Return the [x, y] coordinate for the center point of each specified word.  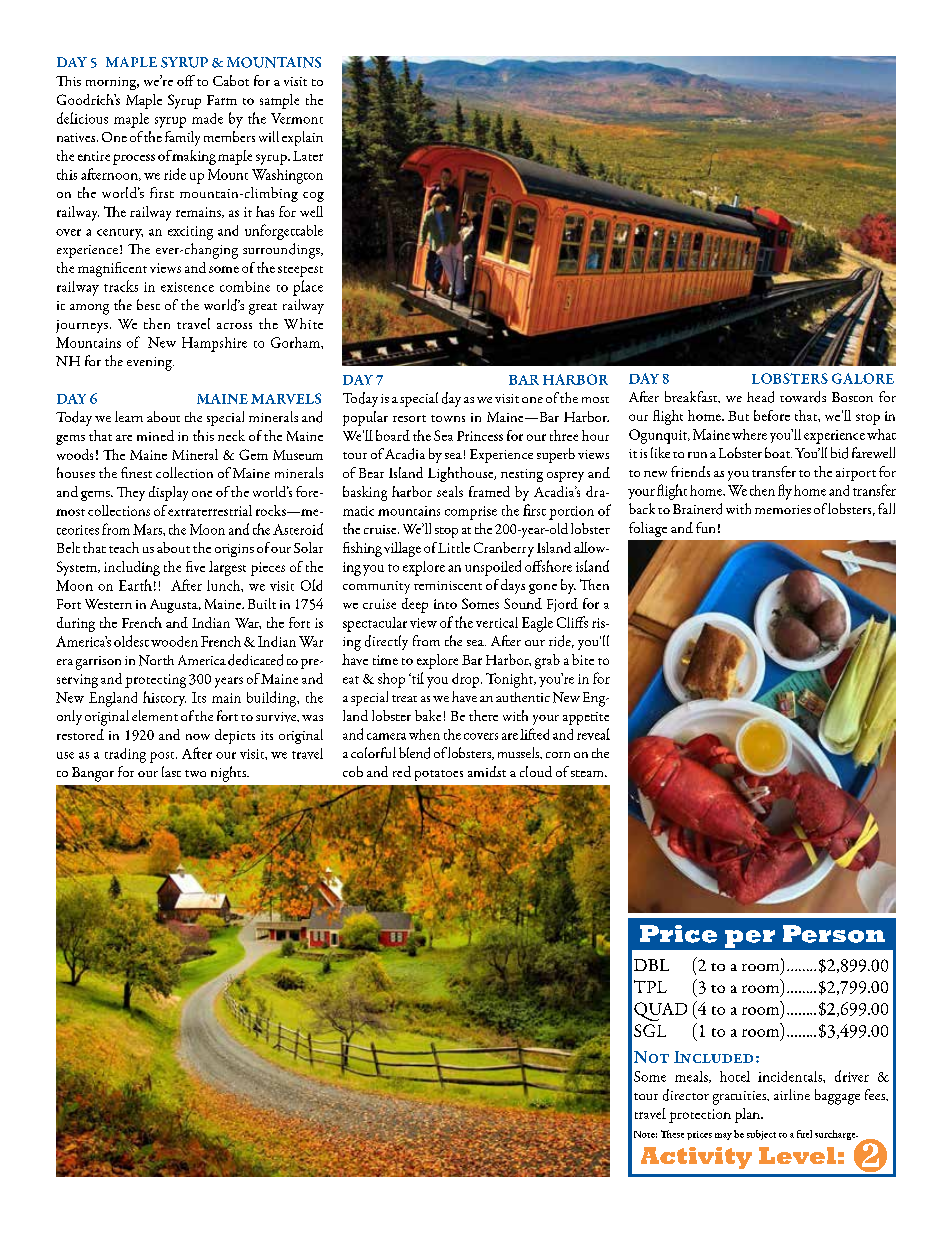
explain [302, 138]
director [686, 1095]
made [207, 118]
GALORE [863, 378]
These [672, 1134]
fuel [804, 1134]
